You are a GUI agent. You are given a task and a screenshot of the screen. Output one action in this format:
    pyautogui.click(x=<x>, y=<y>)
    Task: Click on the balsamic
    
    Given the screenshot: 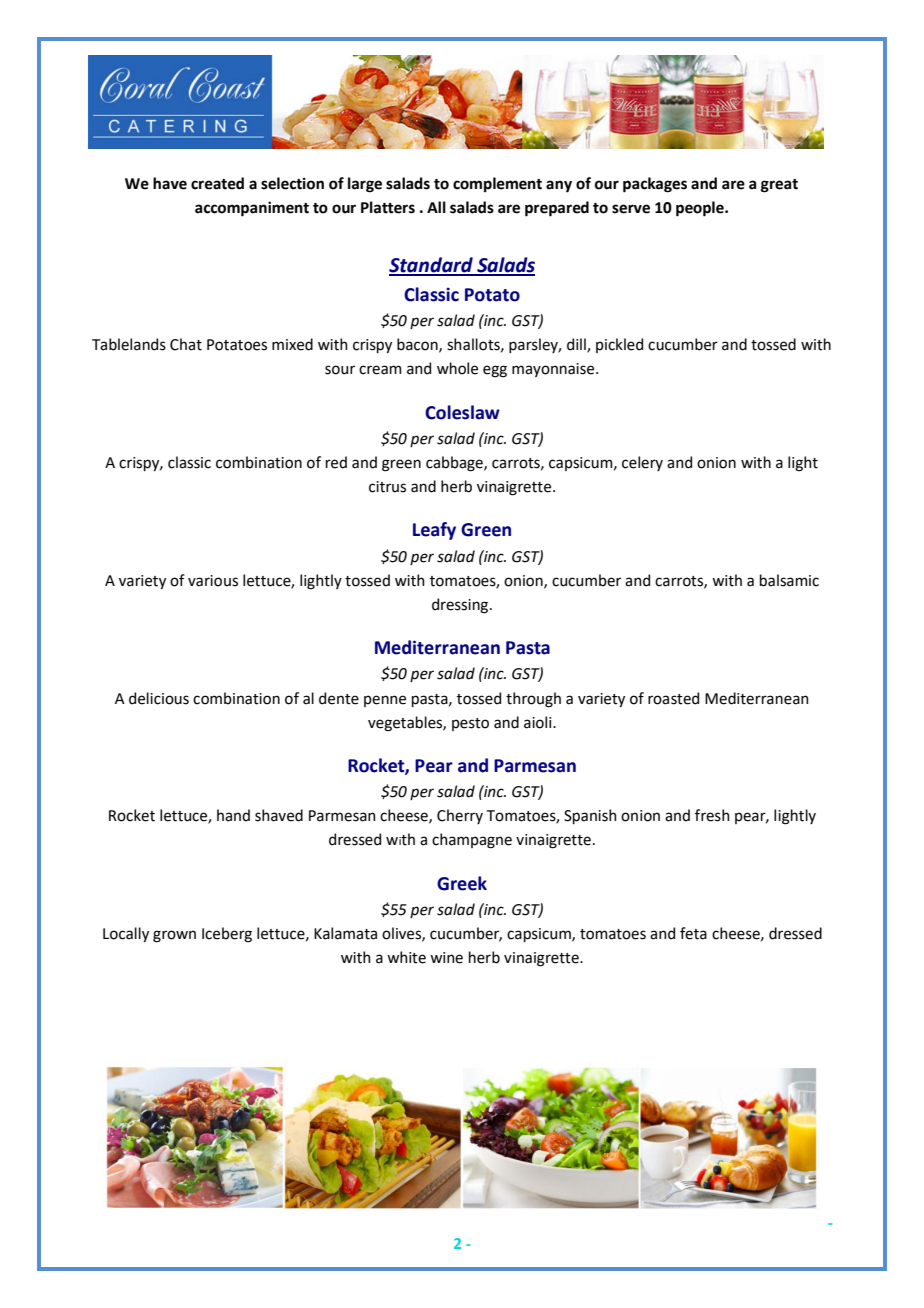 What is the action you would take?
    pyautogui.click(x=789, y=580)
